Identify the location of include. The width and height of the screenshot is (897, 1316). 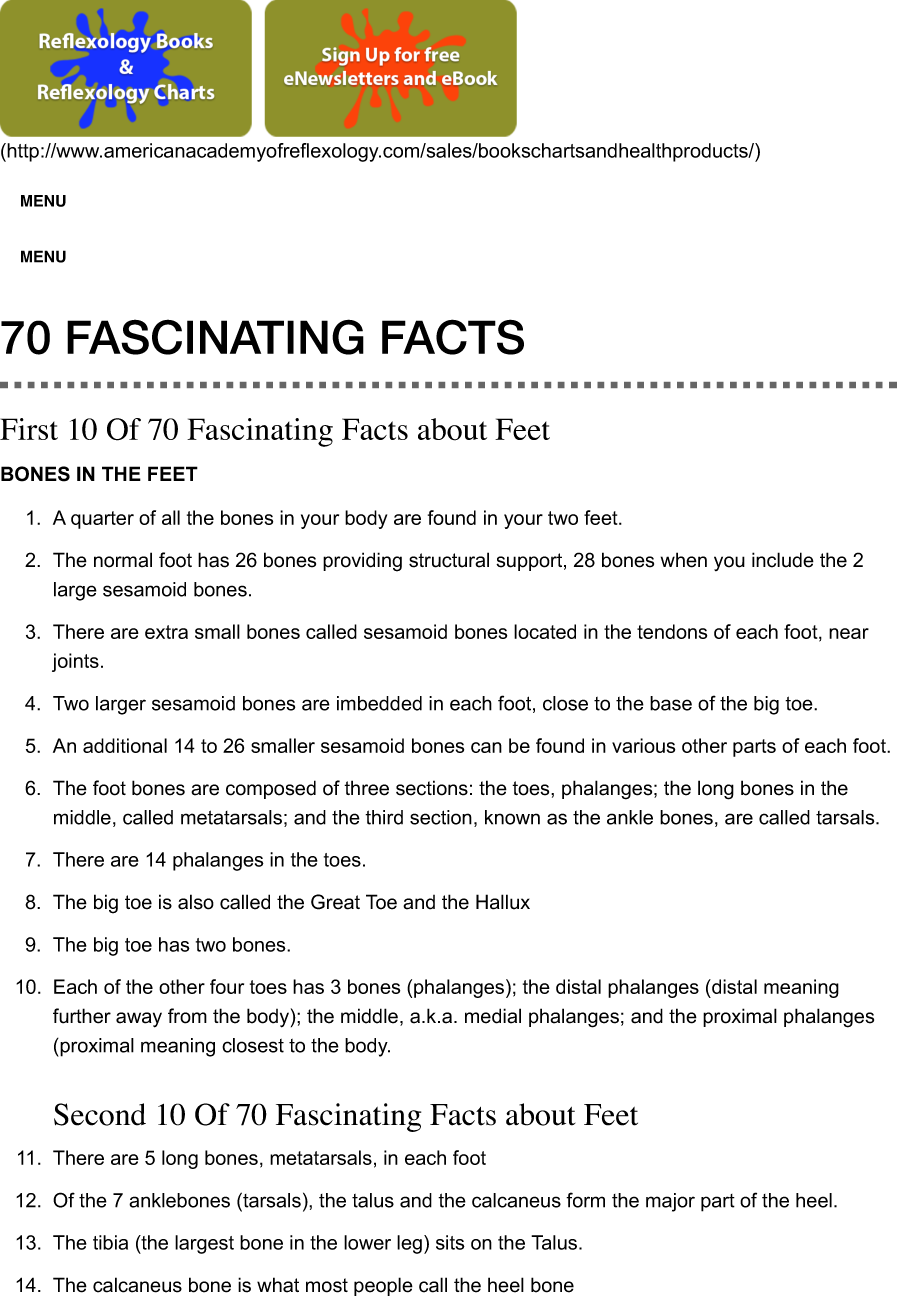
(783, 560).
